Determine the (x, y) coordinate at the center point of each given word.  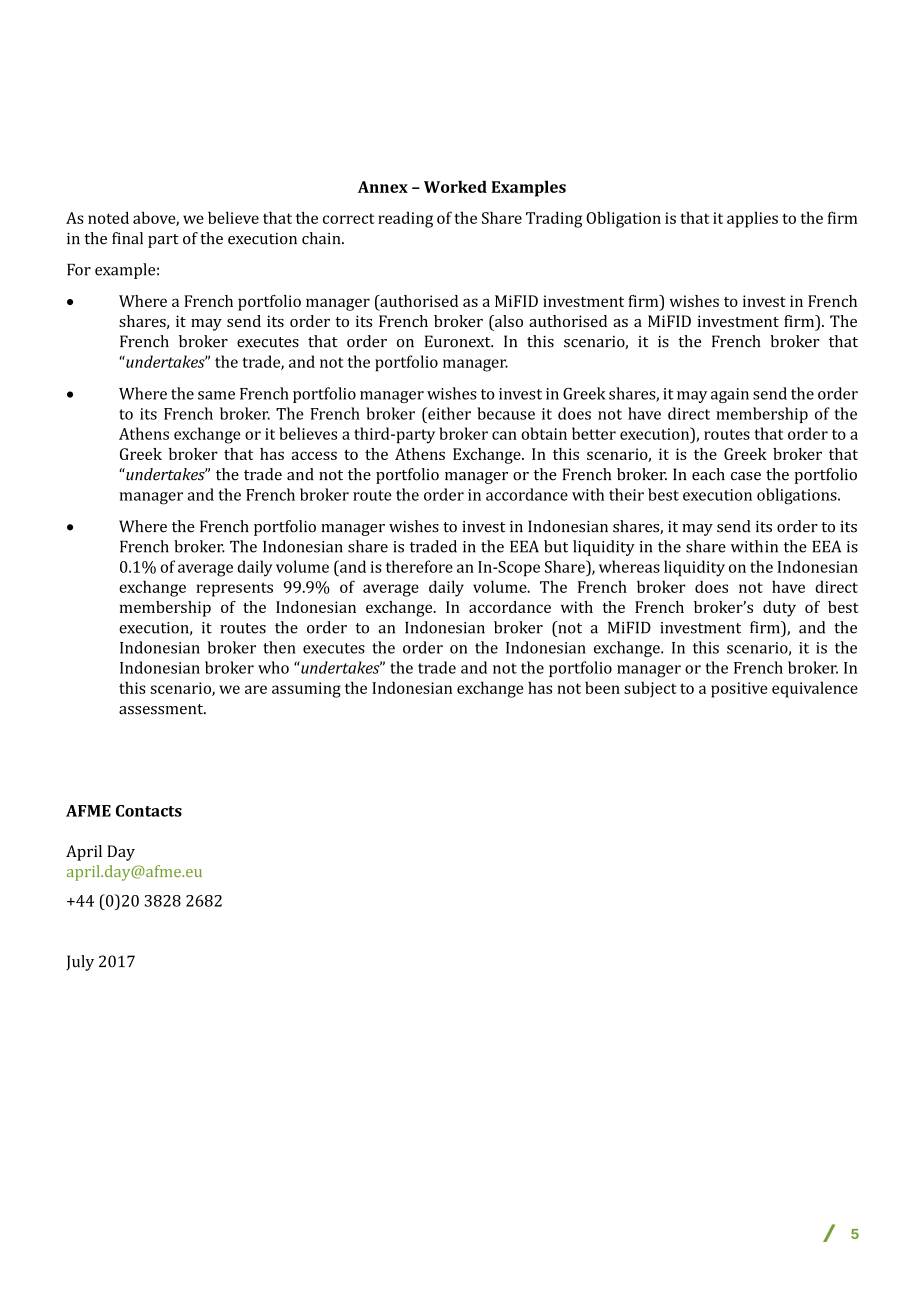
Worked (455, 186)
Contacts (149, 811)
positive (739, 690)
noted (108, 217)
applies (752, 219)
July (80, 963)
